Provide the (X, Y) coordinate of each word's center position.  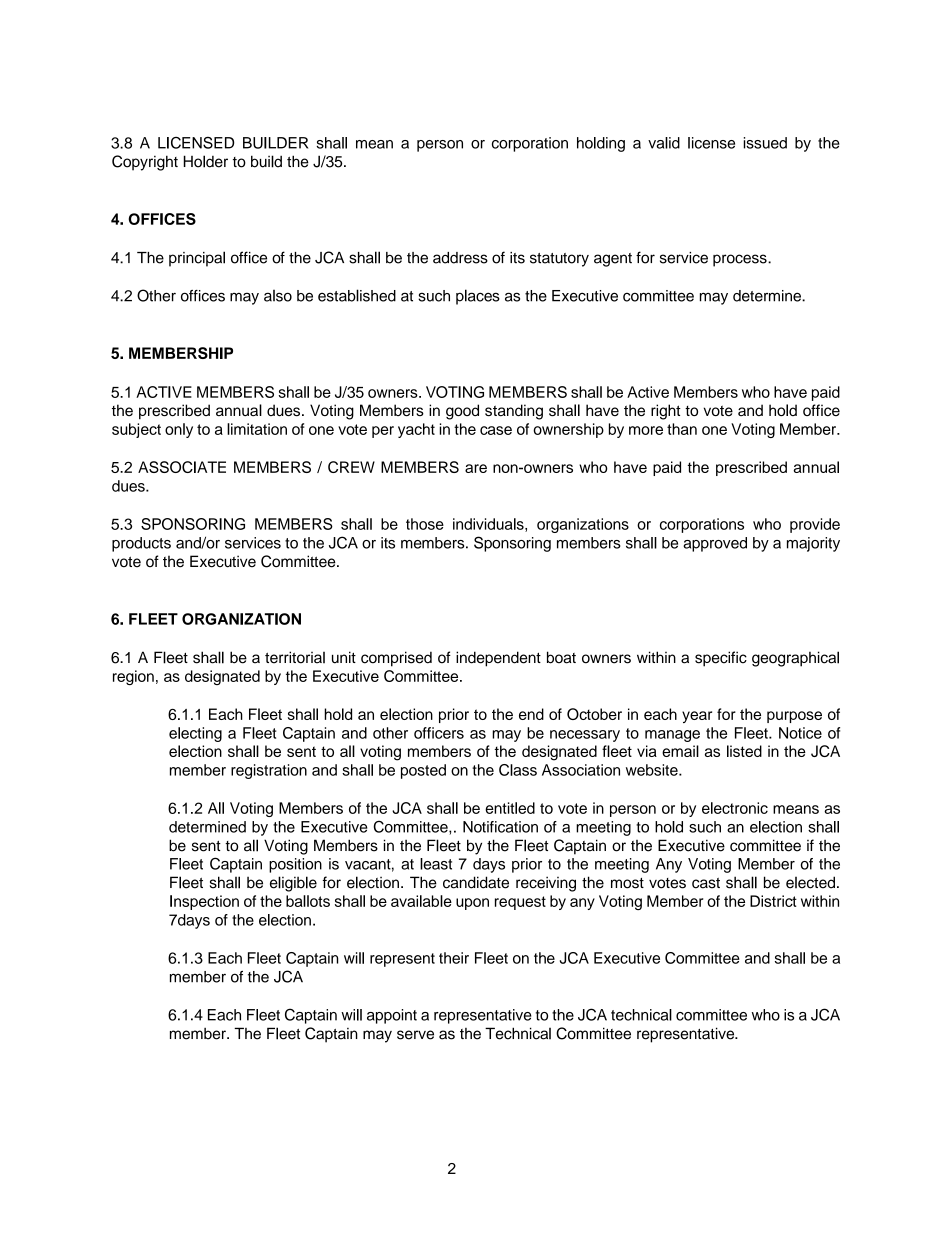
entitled (510, 808)
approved (715, 544)
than (682, 429)
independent (498, 659)
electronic (735, 808)
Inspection (204, 902)
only (179, 430)
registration (269, 771)
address (460, 258)
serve (415, 1035)
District (773, 901)
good (462, 412)
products (141, 544)
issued (765, 143)
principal (197, 259)
